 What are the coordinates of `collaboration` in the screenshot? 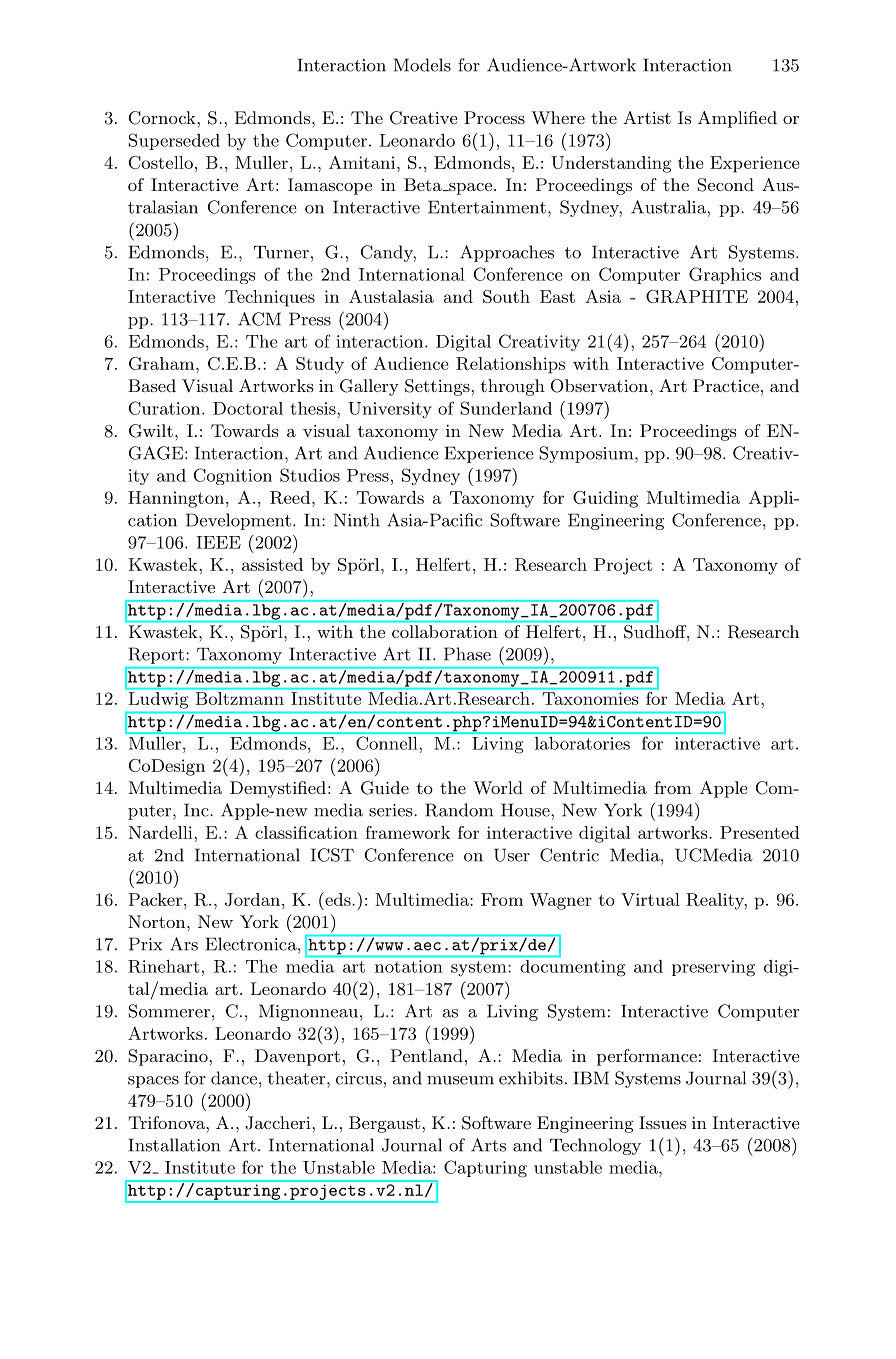 It's located at (444, 631).
